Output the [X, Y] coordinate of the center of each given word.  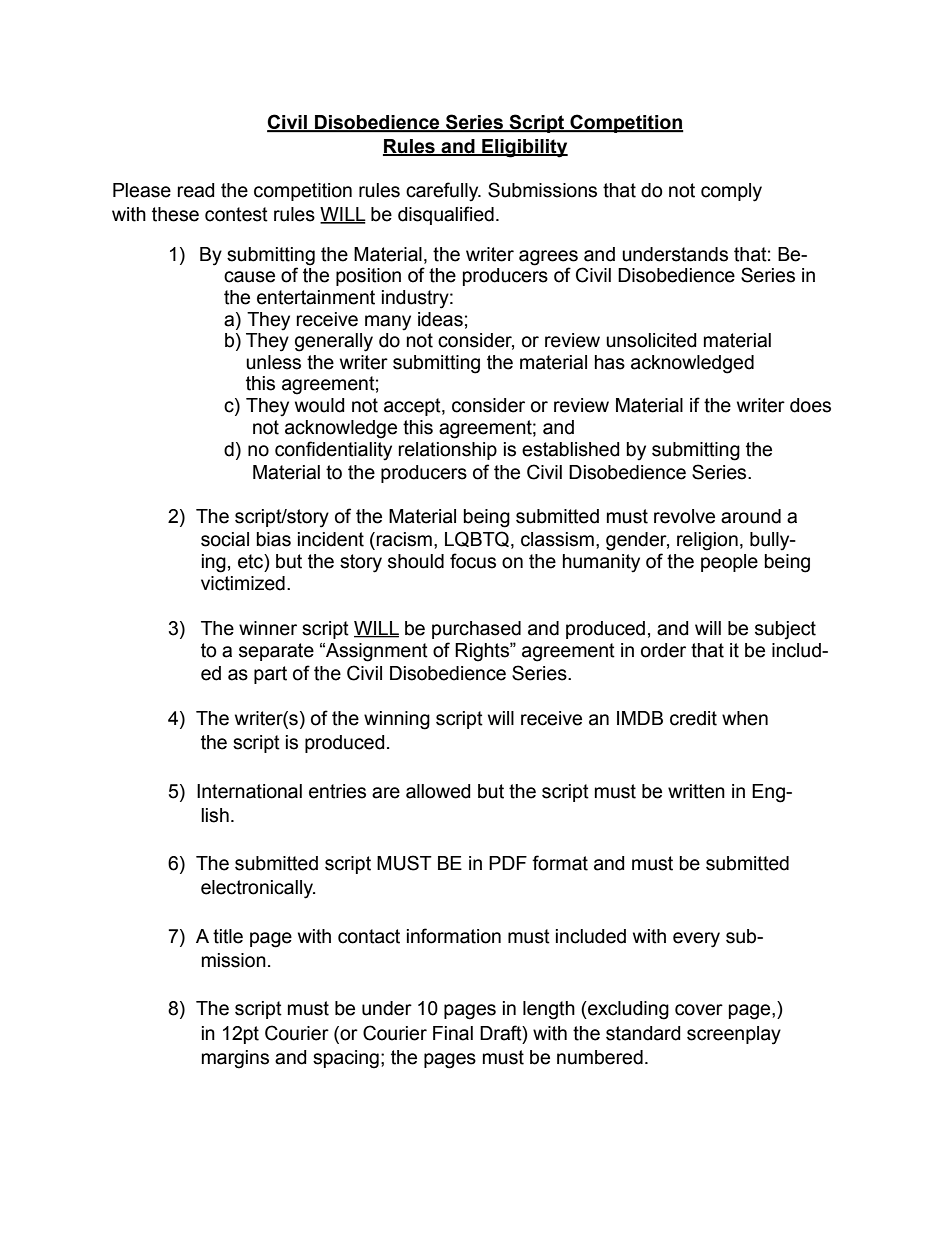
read [196, 190]
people [729, 563]
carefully [443, 192]
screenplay [734, 1035]
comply [731, 192]
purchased [476, 630]
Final [453, 1033]
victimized [243, 583]
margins [235, 1059]
